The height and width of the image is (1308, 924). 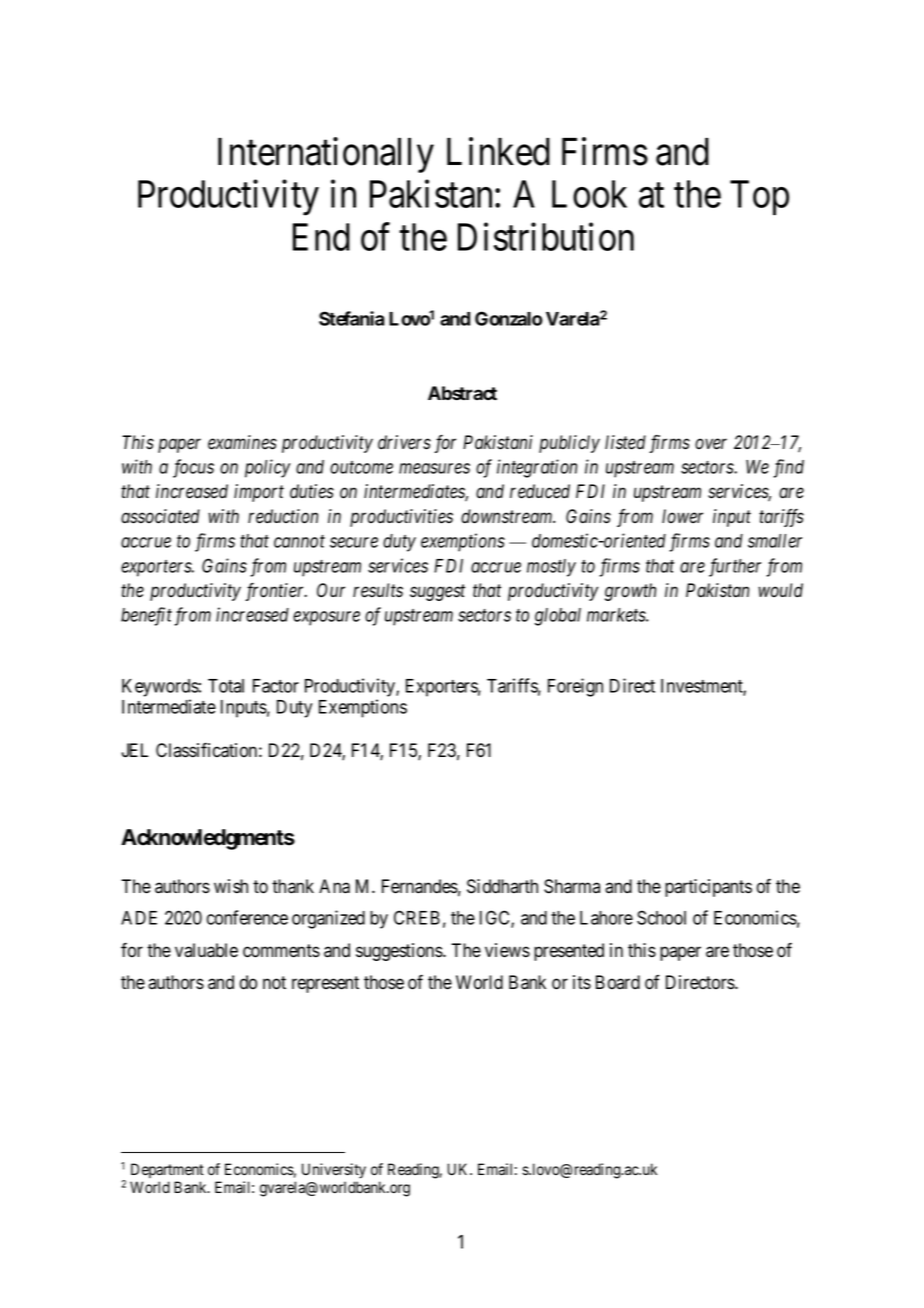 I want to click on global, so click(x=558, y=617).
